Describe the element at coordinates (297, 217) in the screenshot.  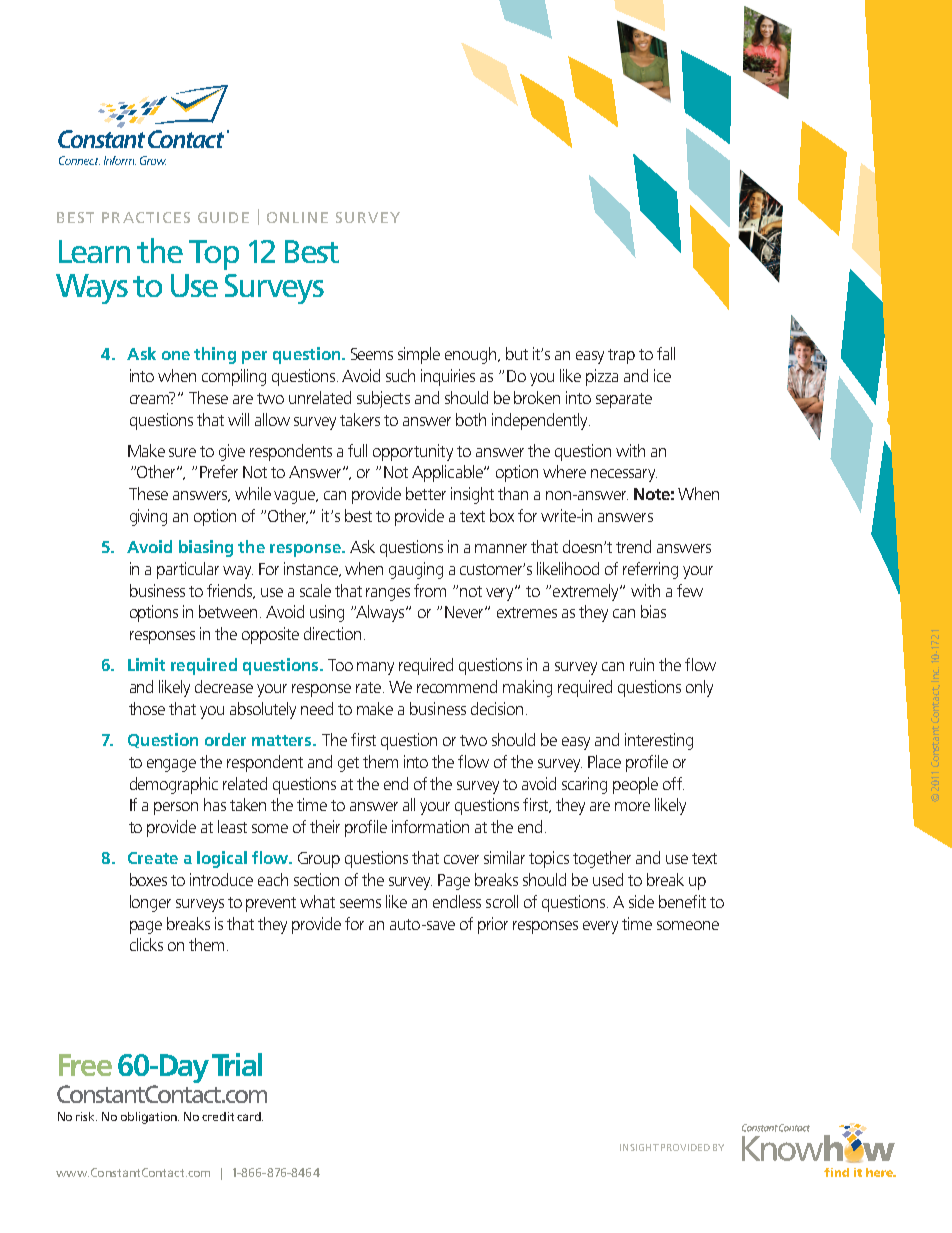
I see `ONLINE` at that location.
